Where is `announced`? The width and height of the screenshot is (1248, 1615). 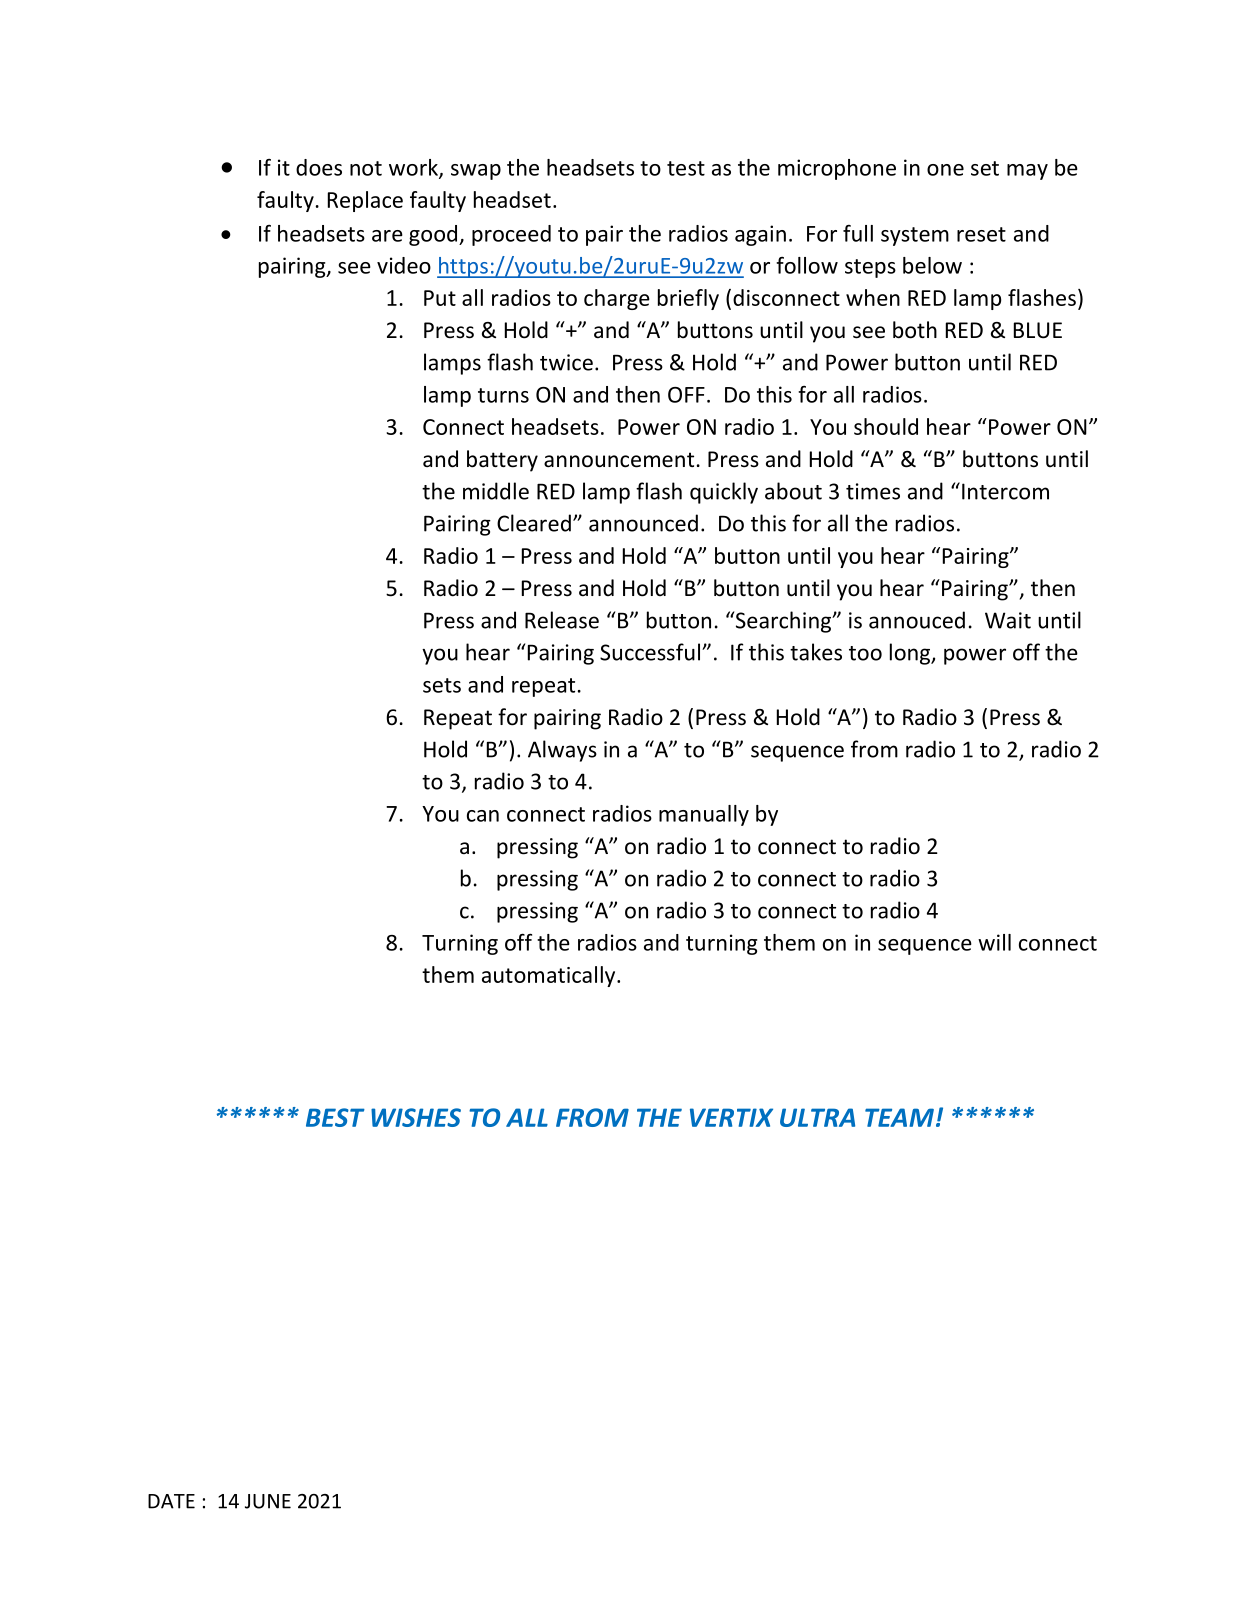 announced is located at coordinates (643, 523).
